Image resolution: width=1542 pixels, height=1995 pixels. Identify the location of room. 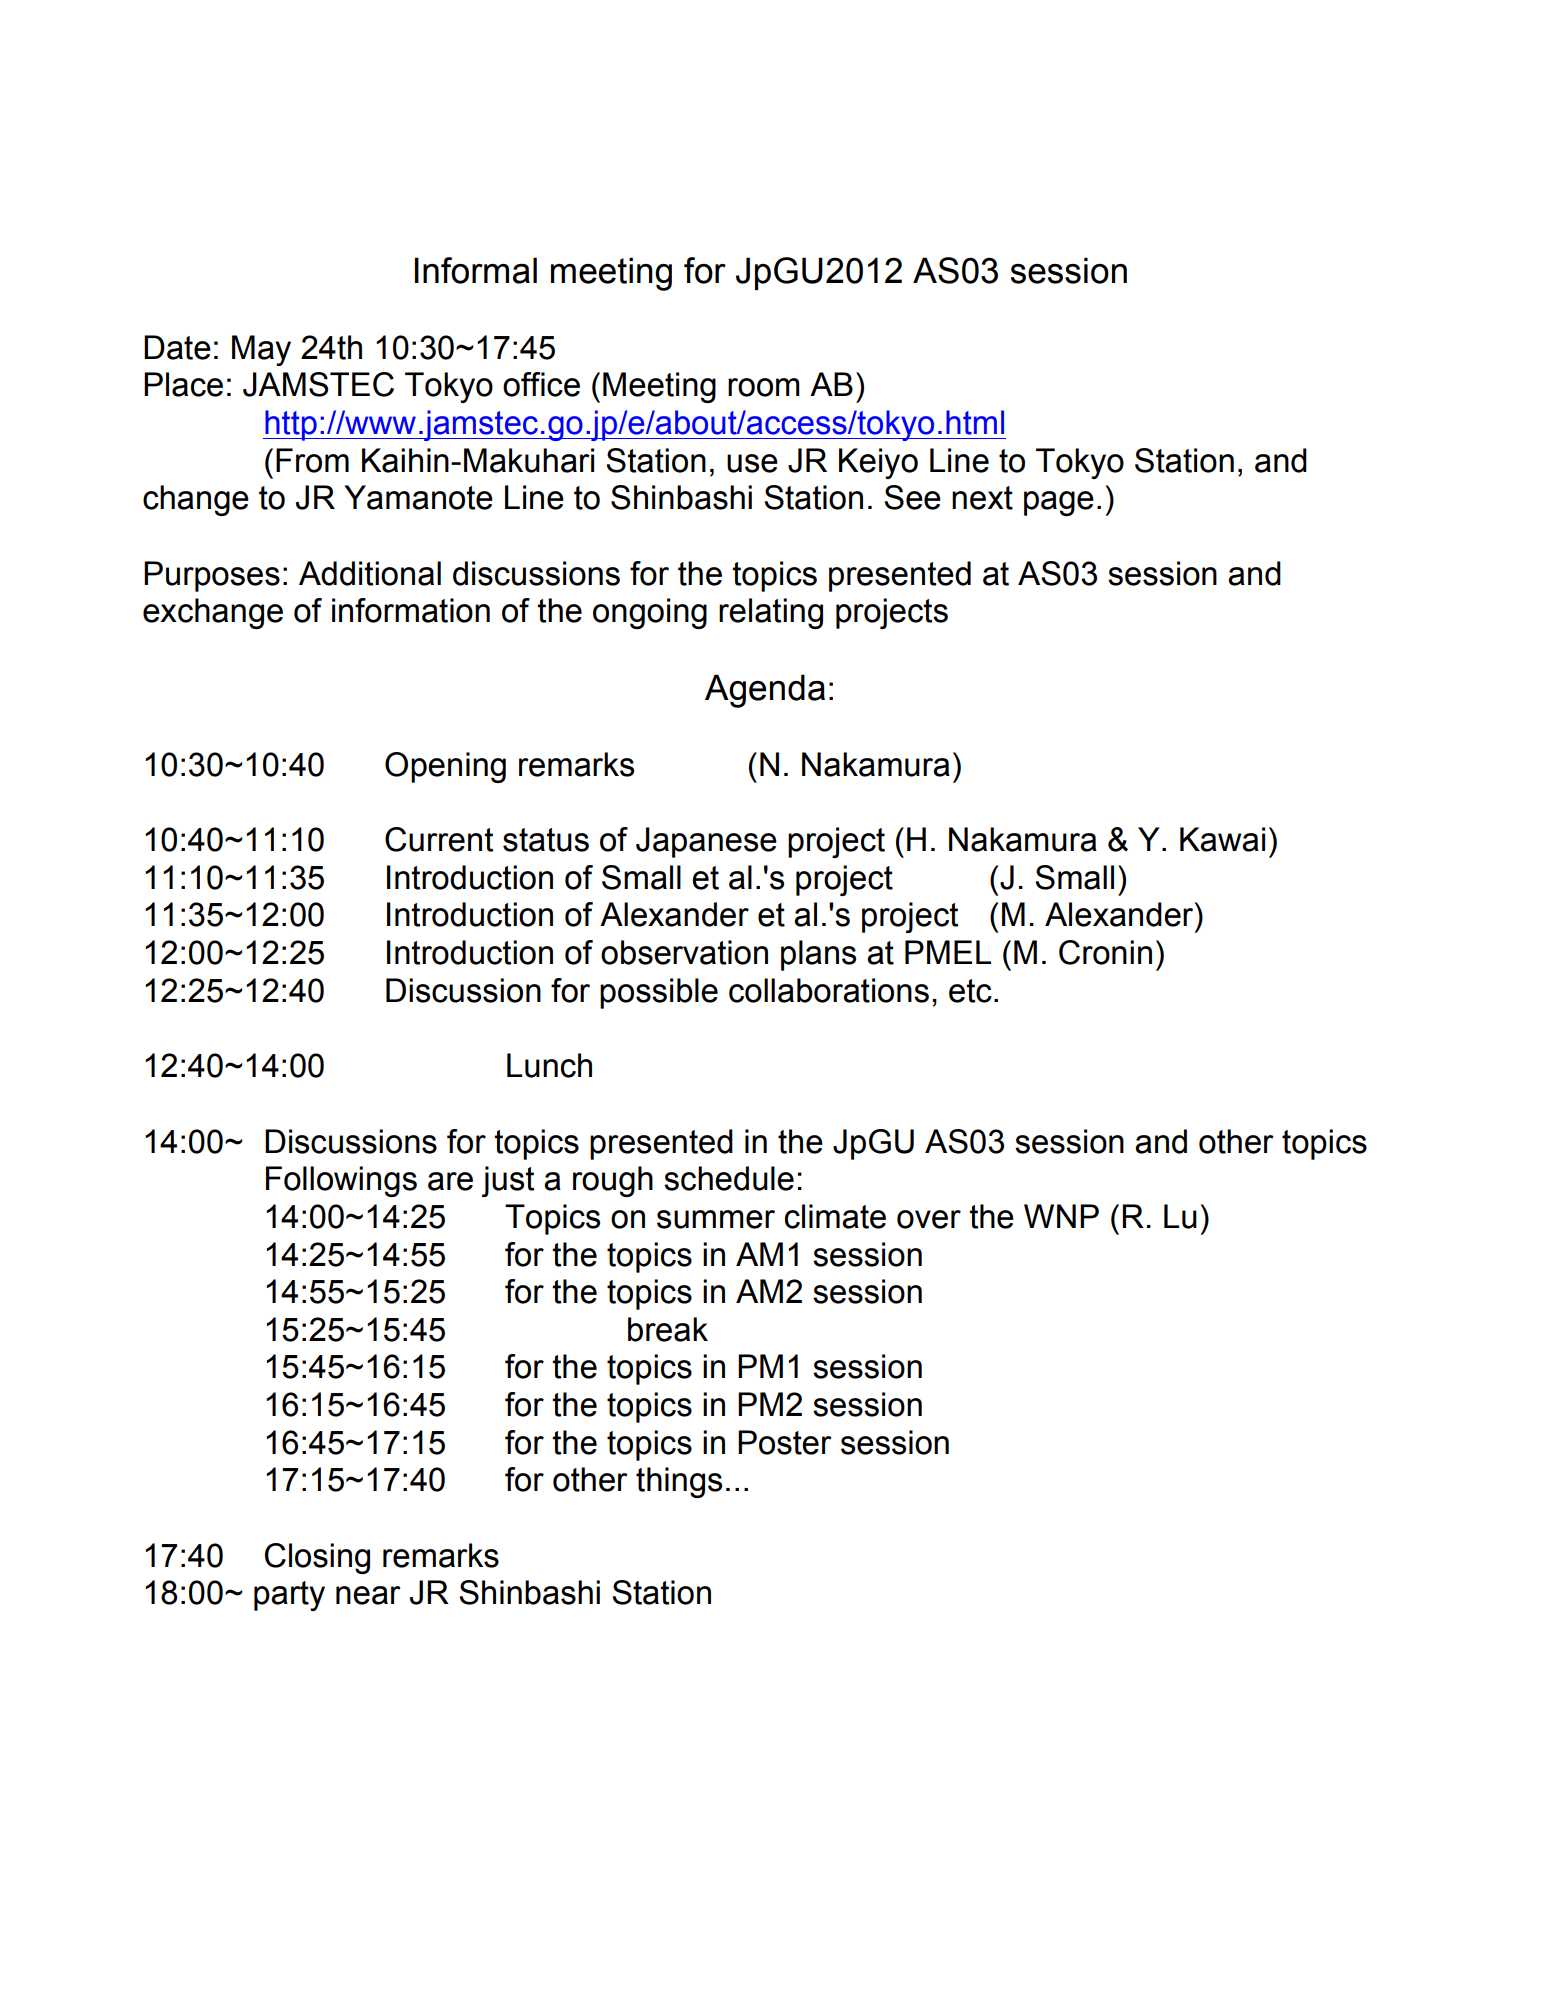
(764, 387).
